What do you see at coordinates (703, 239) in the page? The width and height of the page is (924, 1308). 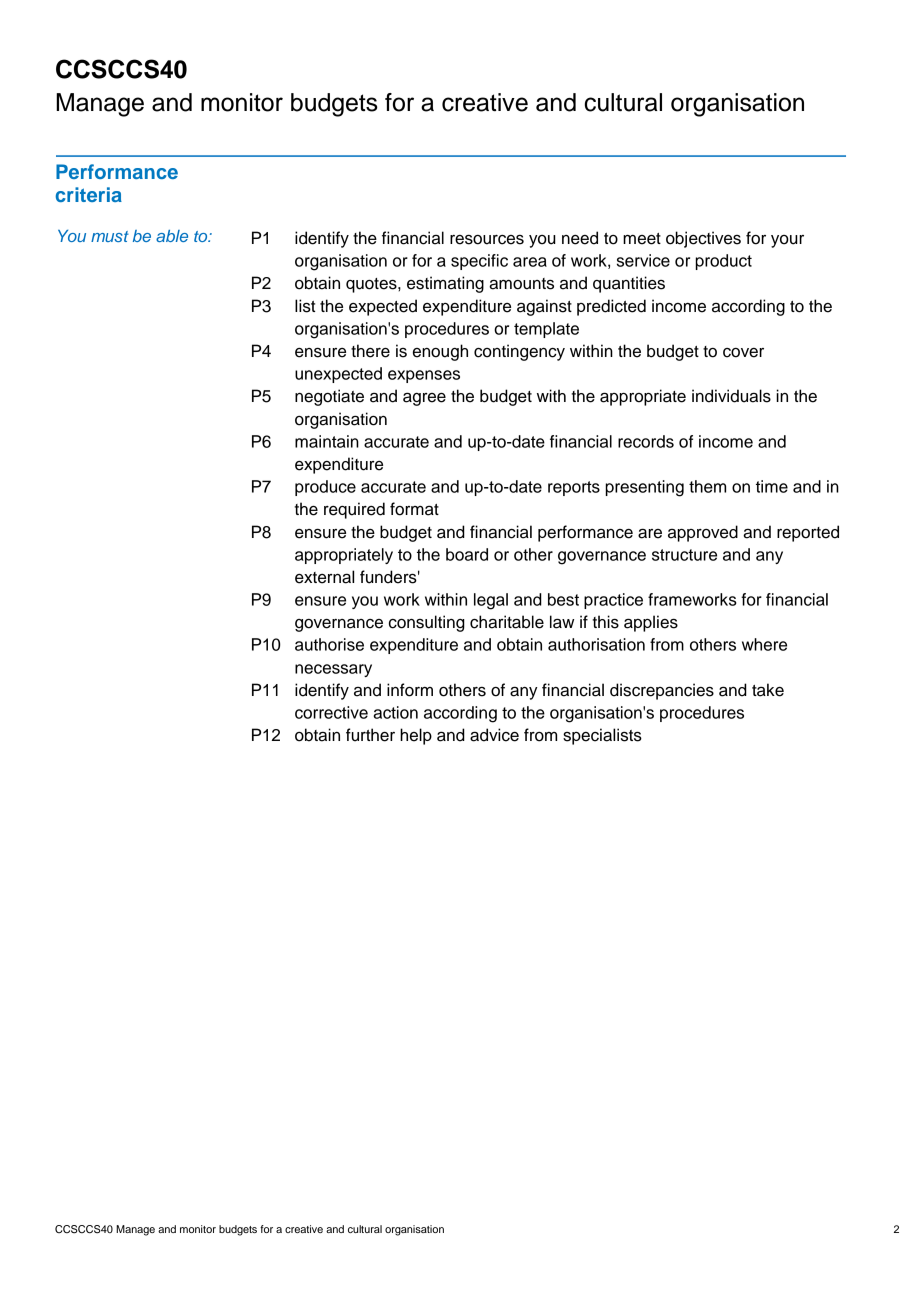 I see `objectives` at bounding box center [703, 239].
